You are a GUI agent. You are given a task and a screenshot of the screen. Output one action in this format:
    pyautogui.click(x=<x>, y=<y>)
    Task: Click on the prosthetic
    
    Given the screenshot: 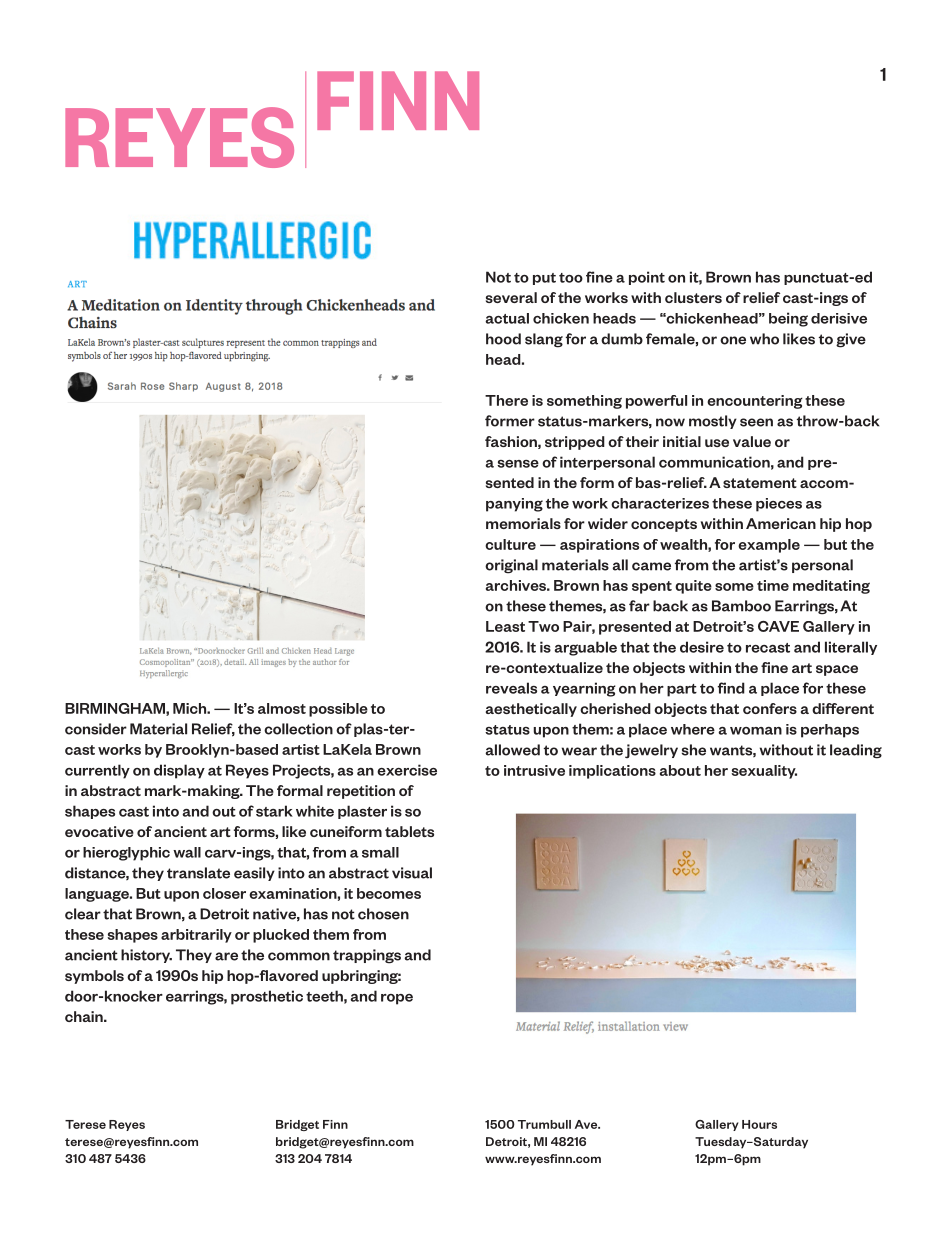 What is the action you would take?
    pyautogui.click(x=267, y=997)
